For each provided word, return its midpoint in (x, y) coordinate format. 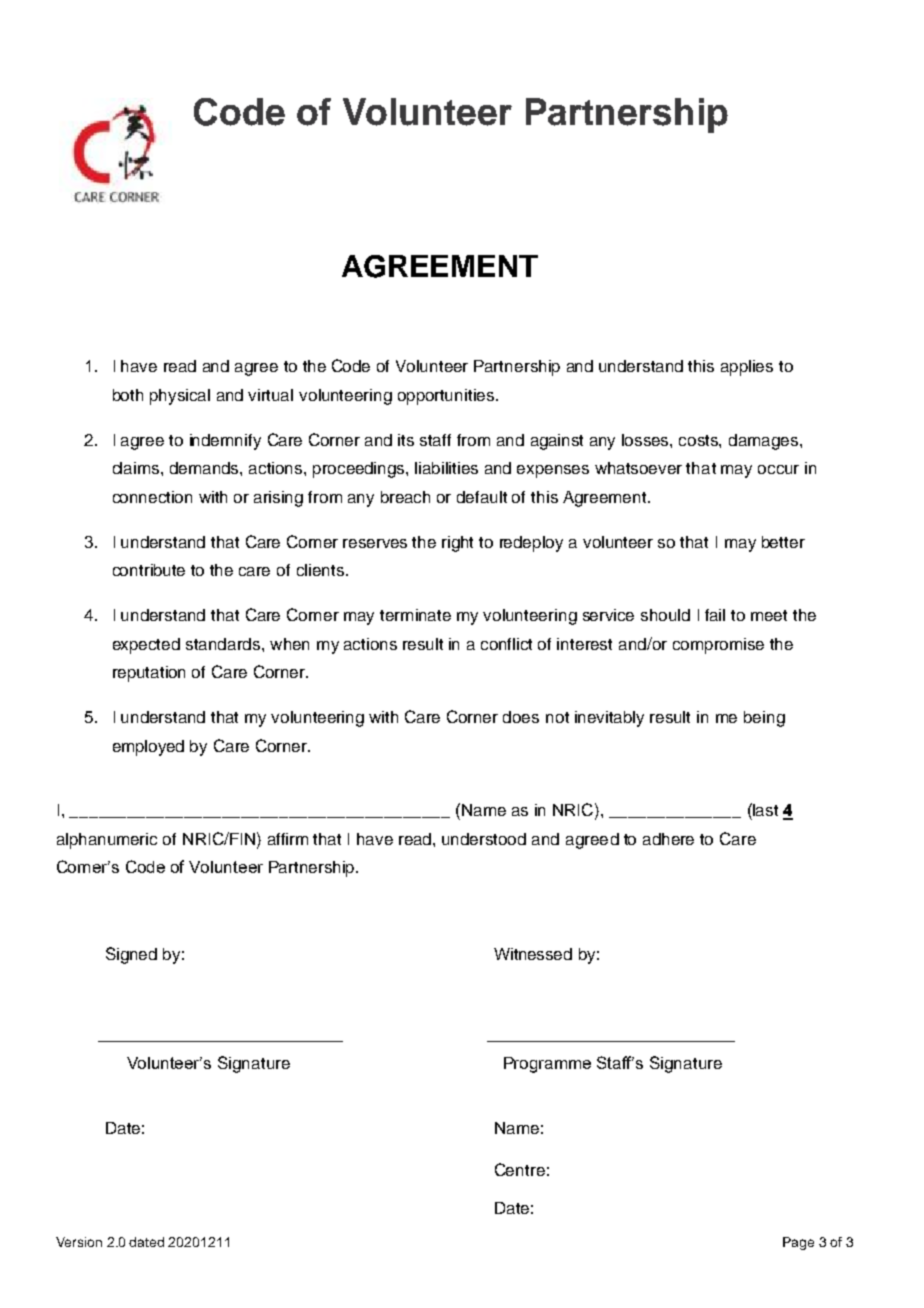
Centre (520, 1169)
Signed (131, 955)
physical (180, 397)
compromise (718, 646)
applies (747, 368)
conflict (506, 644)
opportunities (447, 397)
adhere (668, 839)
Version (79, 1242)
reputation (149, 674)
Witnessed (533, 954)
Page (798, 1243)
